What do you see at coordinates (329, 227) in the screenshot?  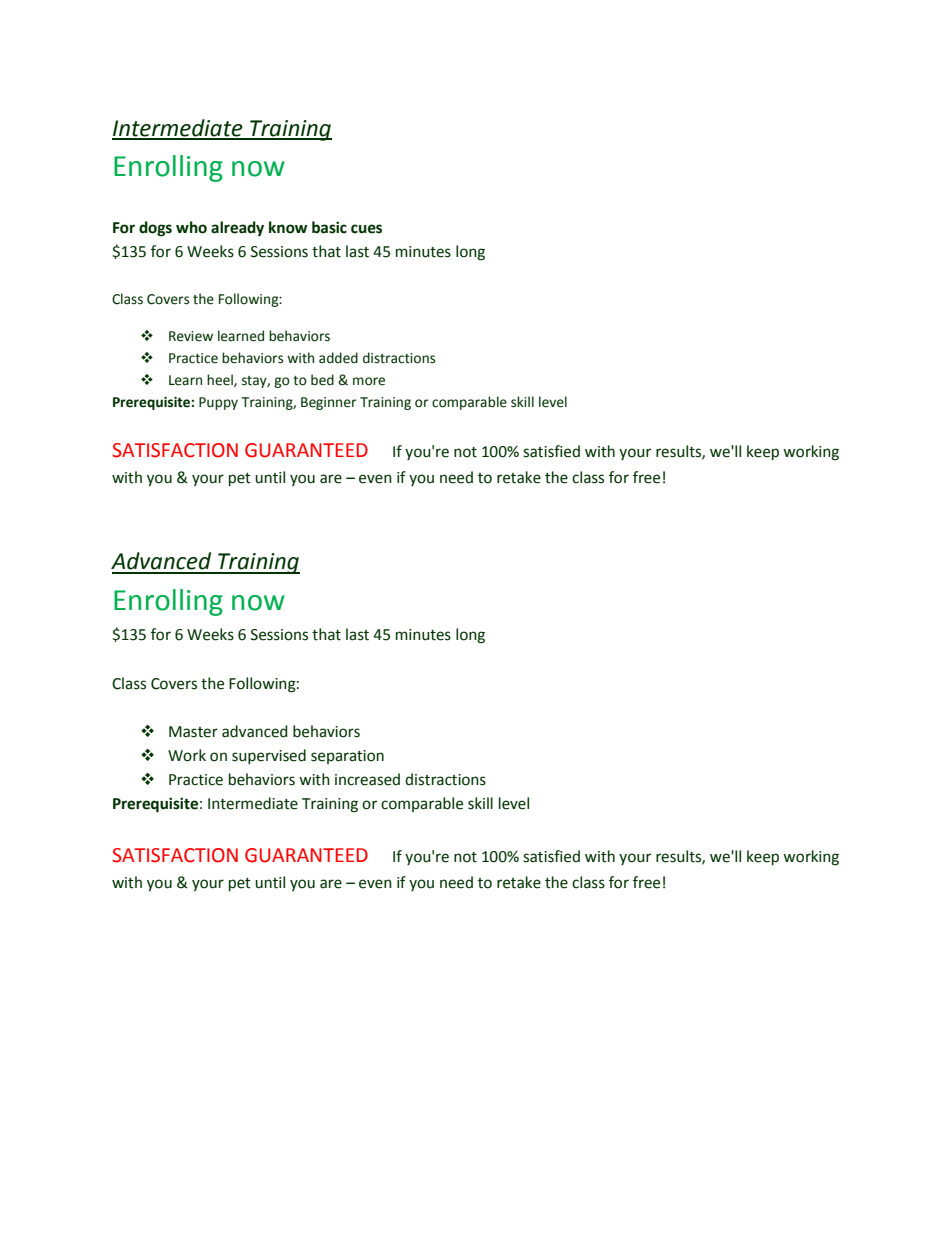 I see `basic` at bounding box center [329, 227].
